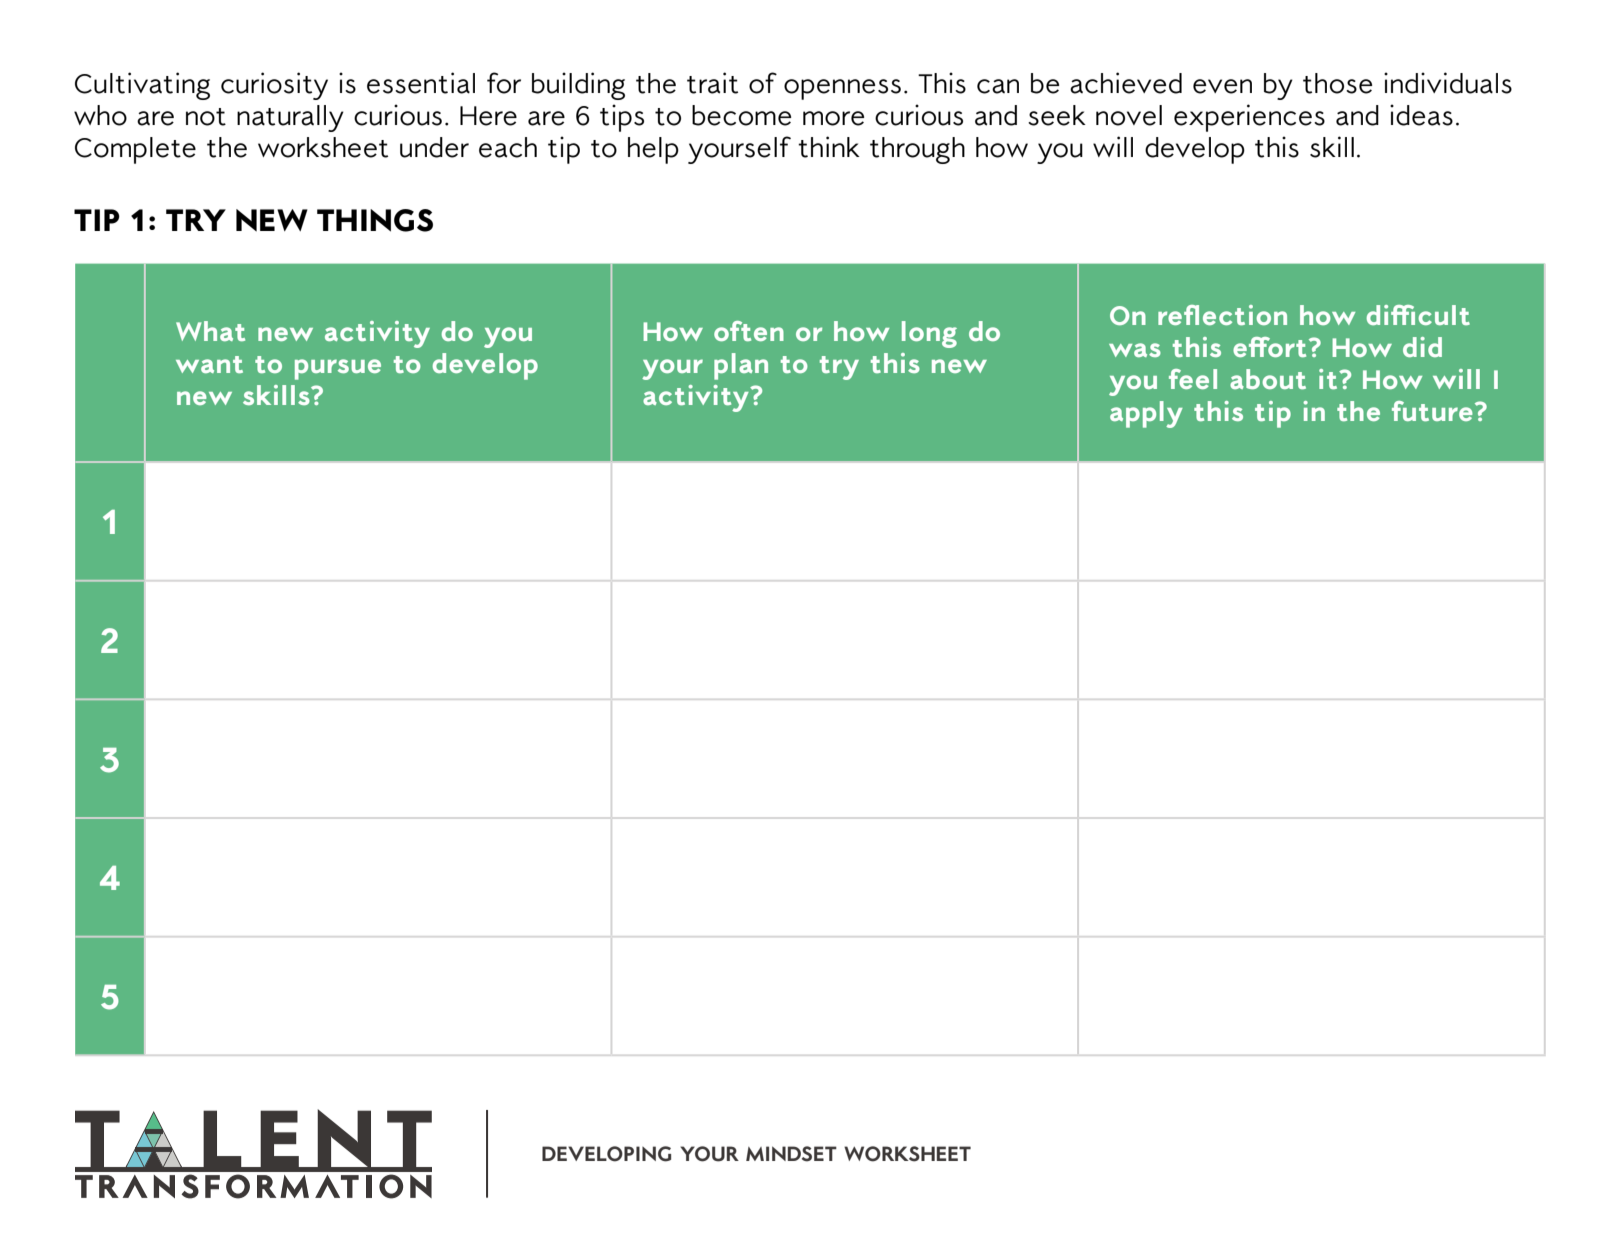 This document has width=1621, height=1252. What do you see at coordinates (209, 364) in the document?
I see `want` at bounding box center [209, 364].
